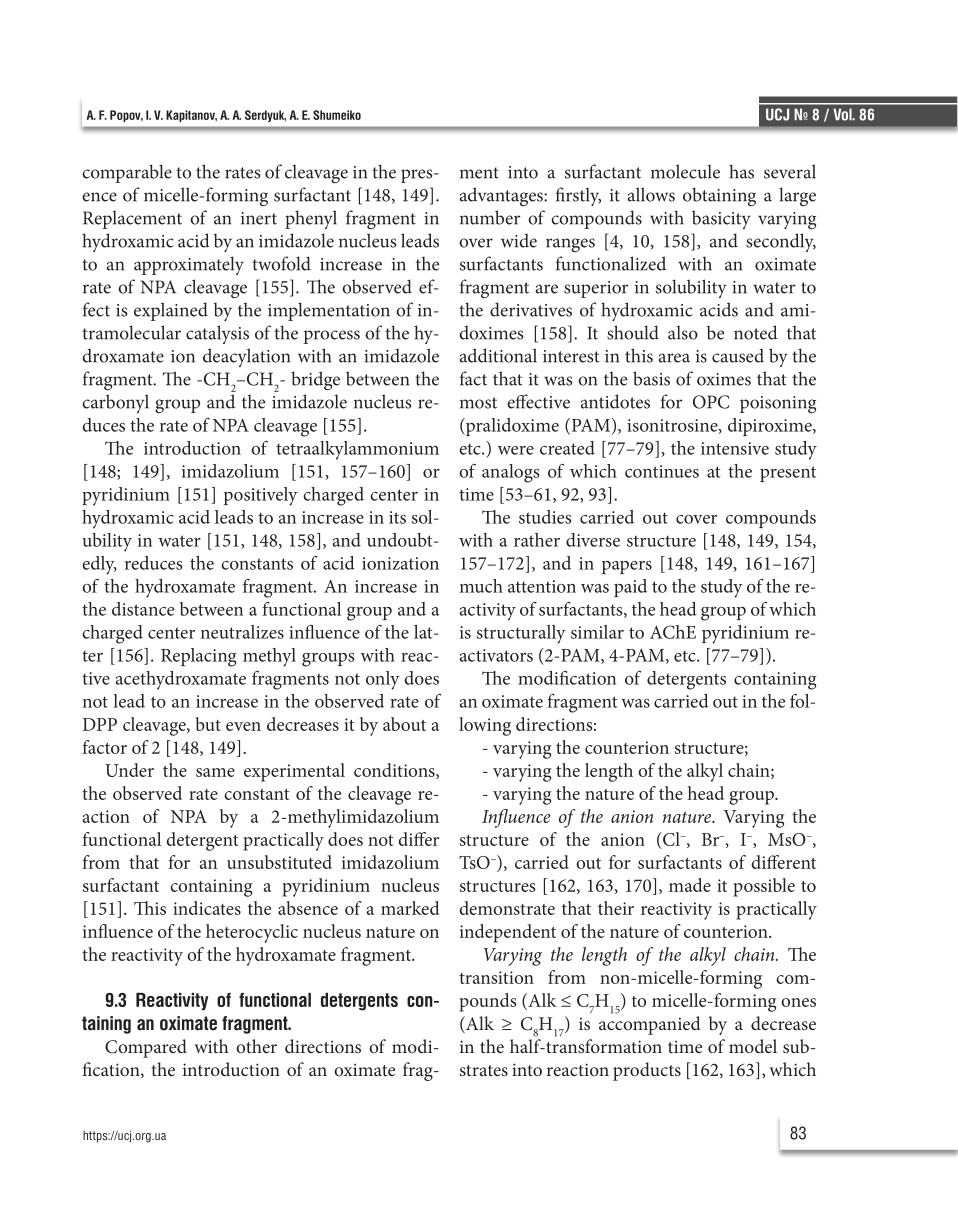  Describe the element at coordinates (741, 171) in the page. I see `has` at that location.
